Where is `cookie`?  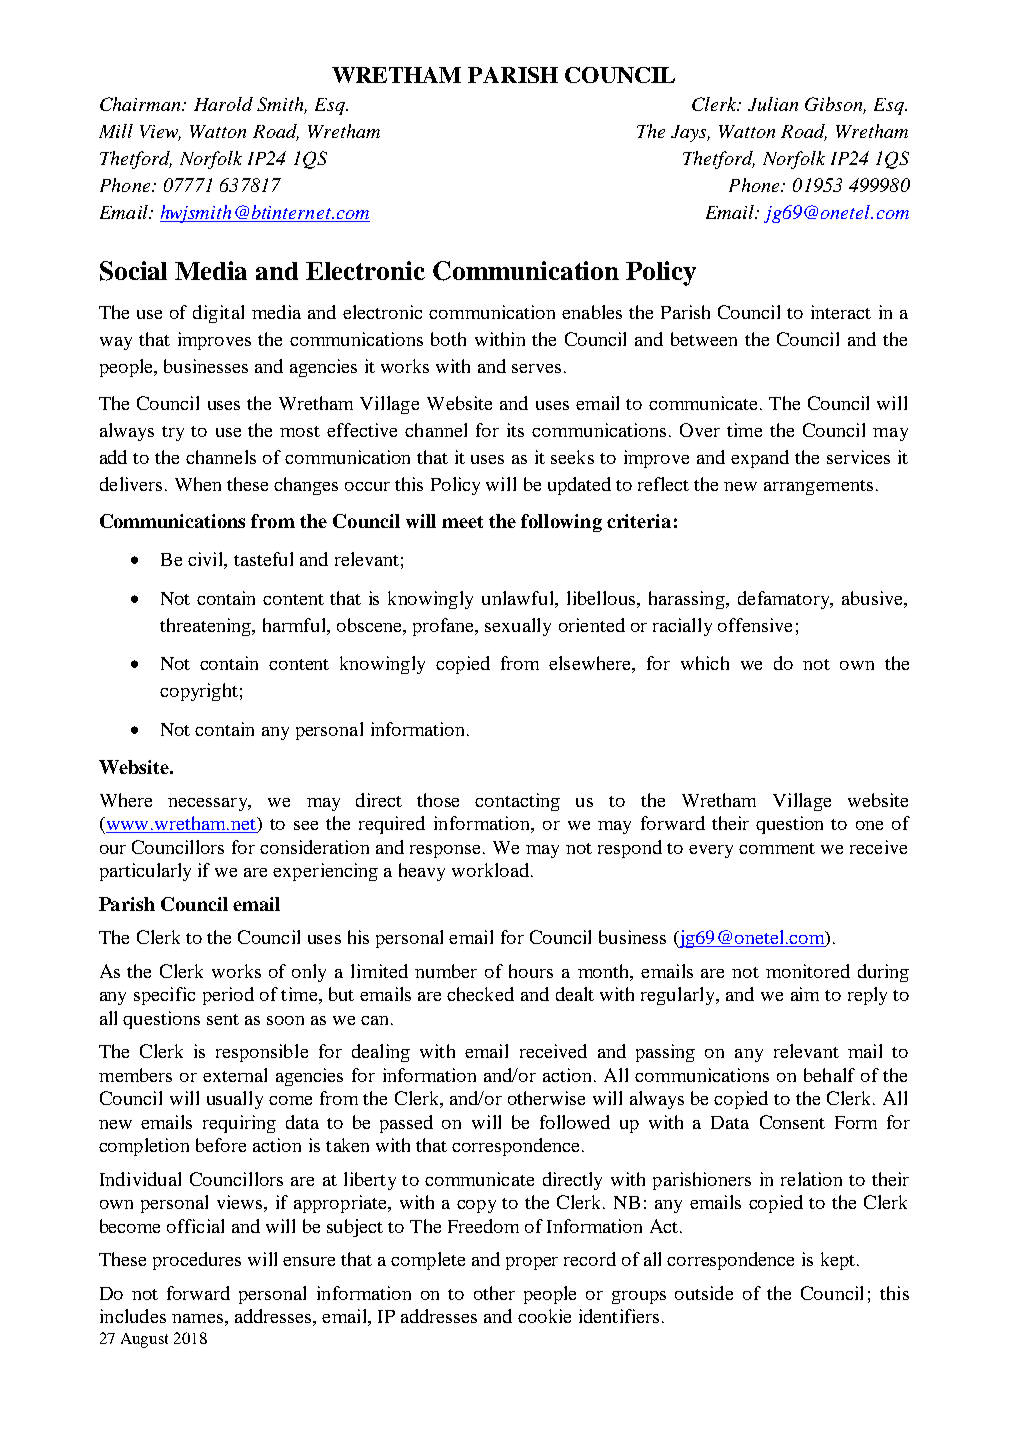
cookie is located at coordinates (544, 1316).
